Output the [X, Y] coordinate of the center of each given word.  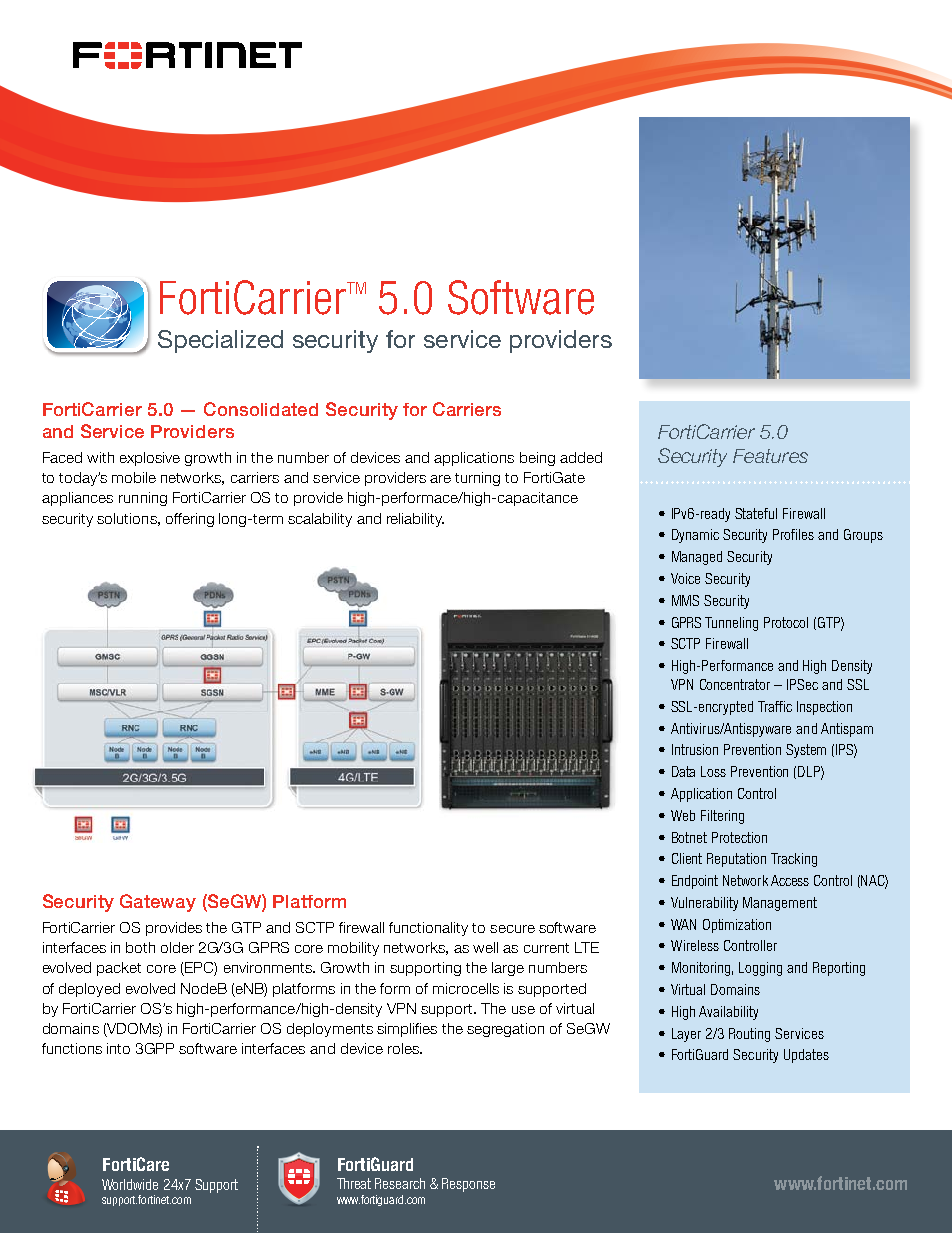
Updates [806, 1056]
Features [770, 456]
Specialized [220, 341]
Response [468, 1185]
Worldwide [130, 1184]
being [537, 459]
